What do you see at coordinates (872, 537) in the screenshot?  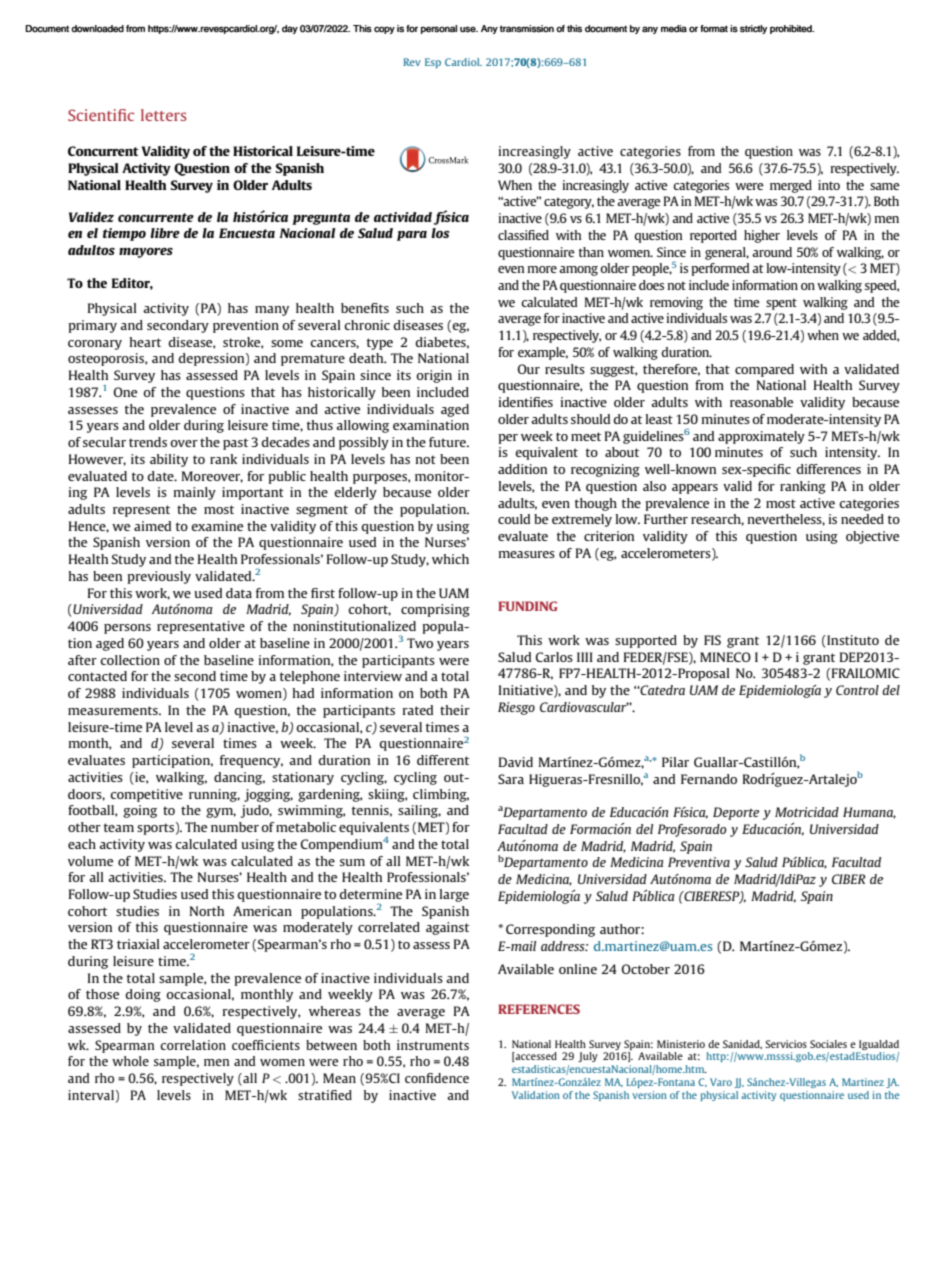 I see `objective` at bounding box center [872, 537].
